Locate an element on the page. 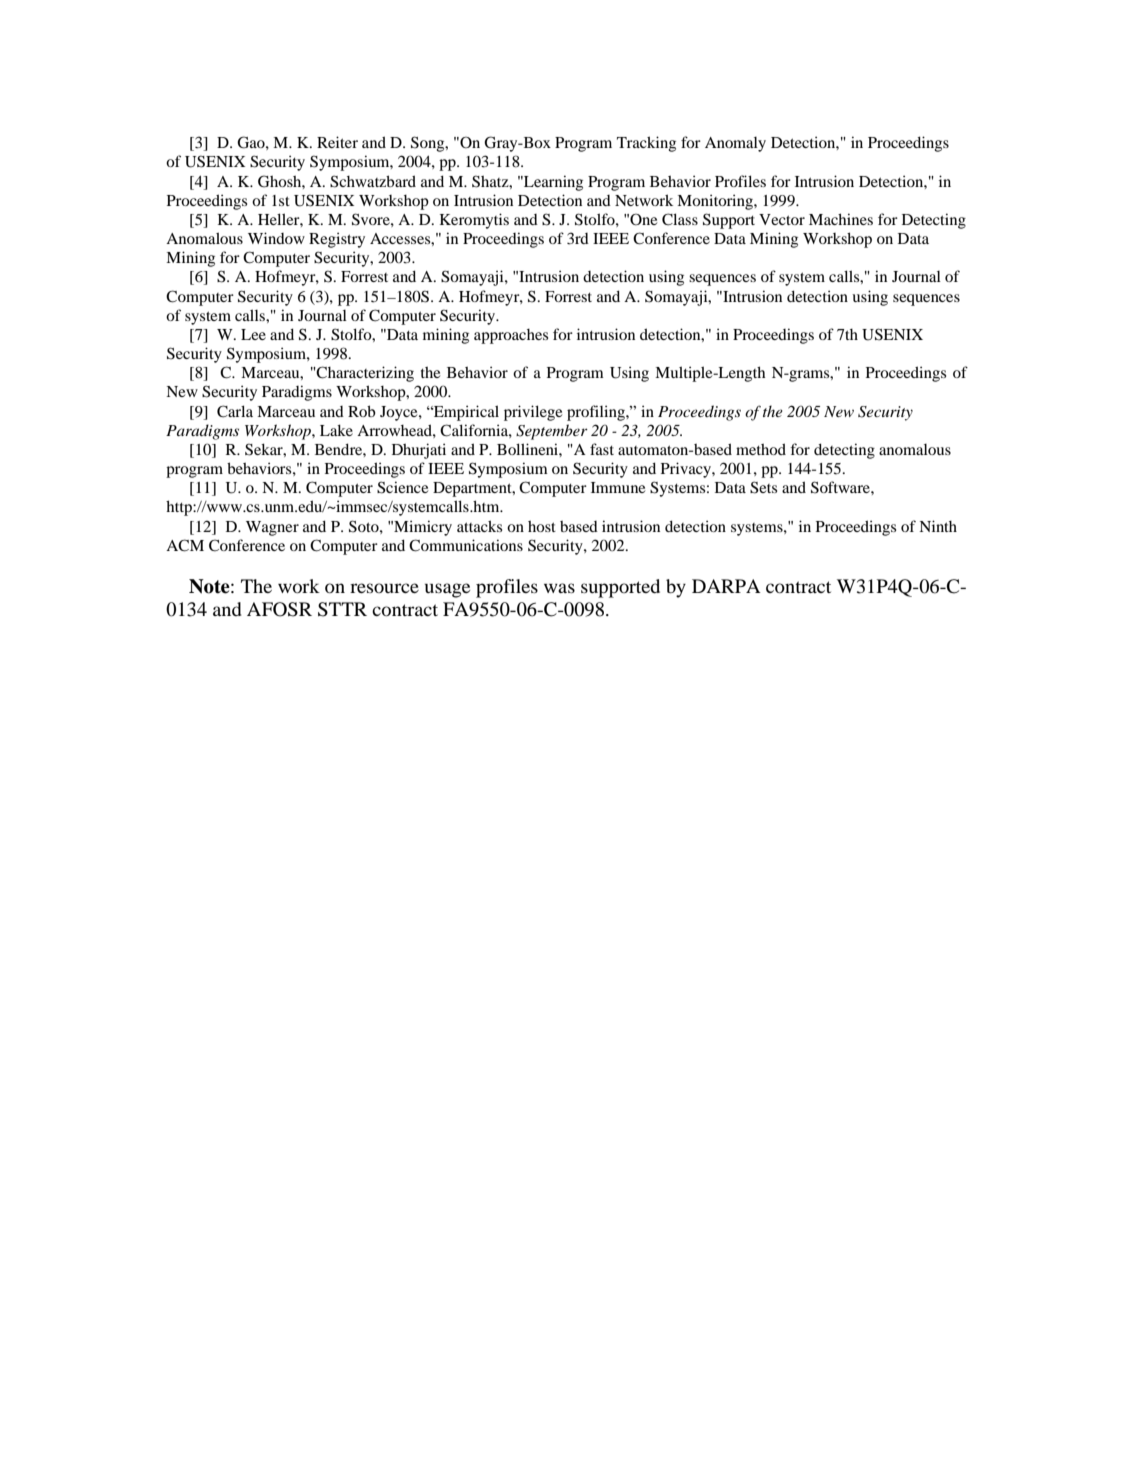 The width and height of the image is (1133, 1466). fast is located at coordinates (602, 449).
